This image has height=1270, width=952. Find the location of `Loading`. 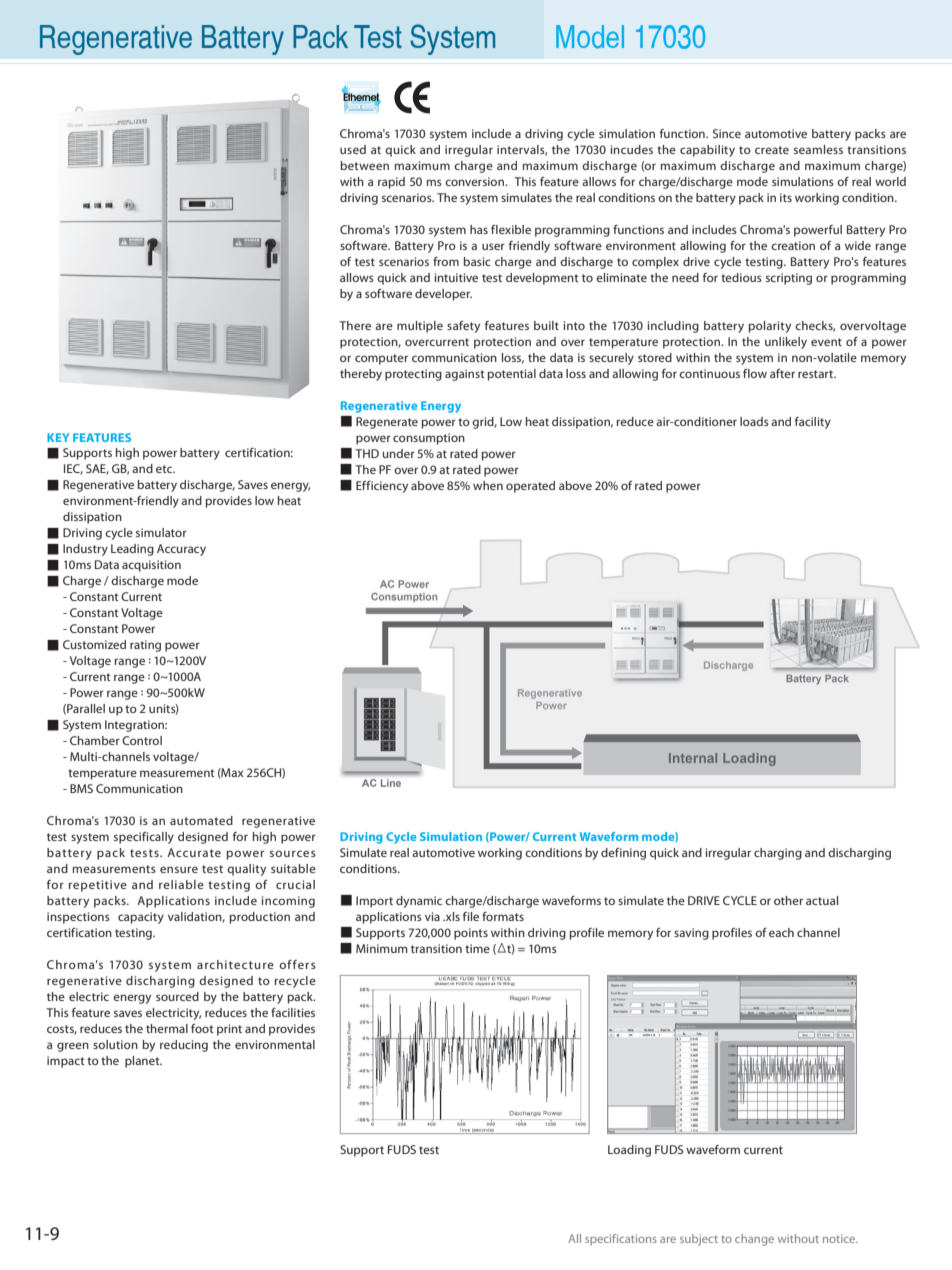

Loading is located at coordinates (629, 1151).
